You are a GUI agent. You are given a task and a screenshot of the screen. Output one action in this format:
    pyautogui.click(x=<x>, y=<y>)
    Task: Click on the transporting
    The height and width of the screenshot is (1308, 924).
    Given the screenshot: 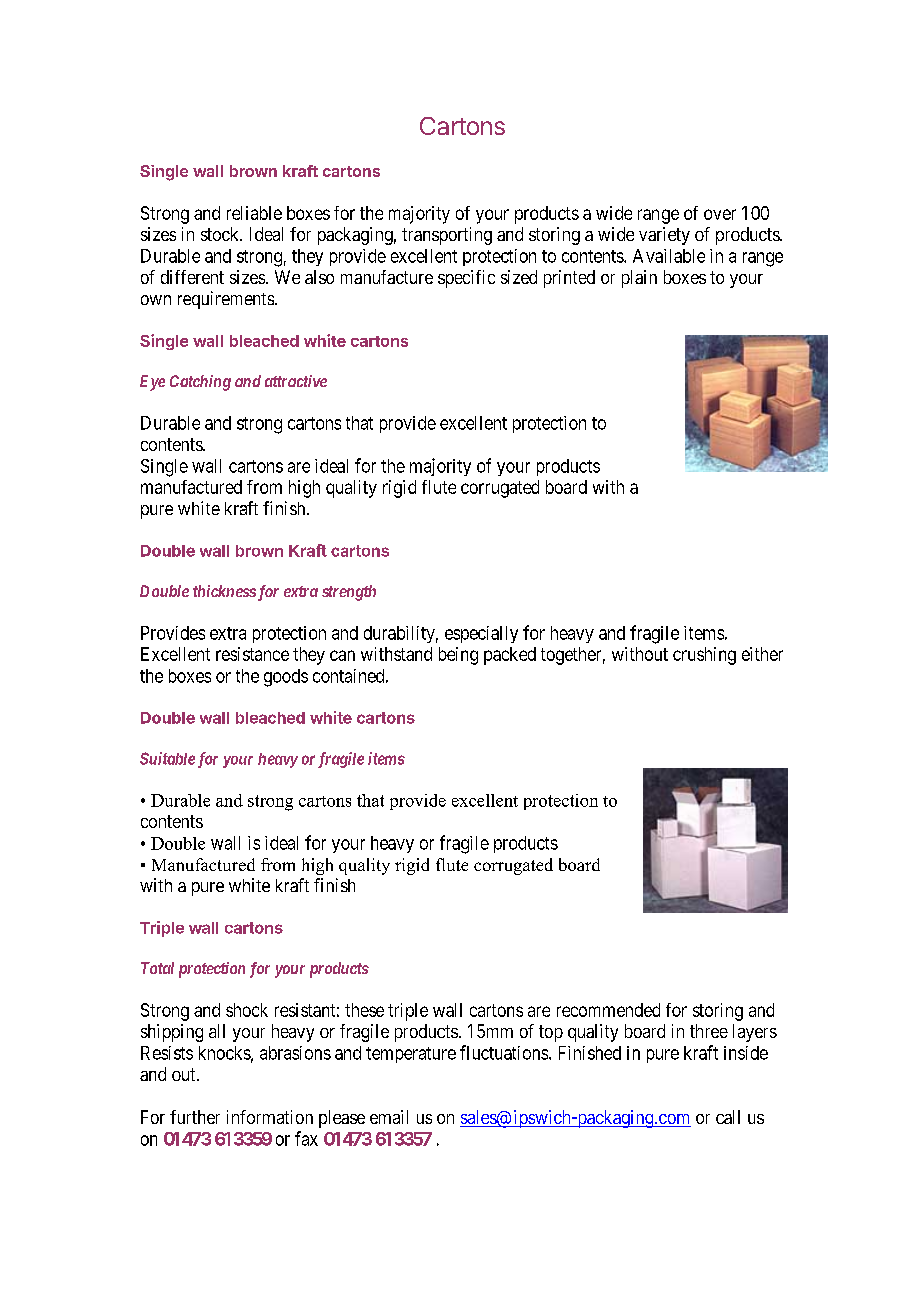 What is the action you would take?
    pyautogui.click(x=447, y=236)
